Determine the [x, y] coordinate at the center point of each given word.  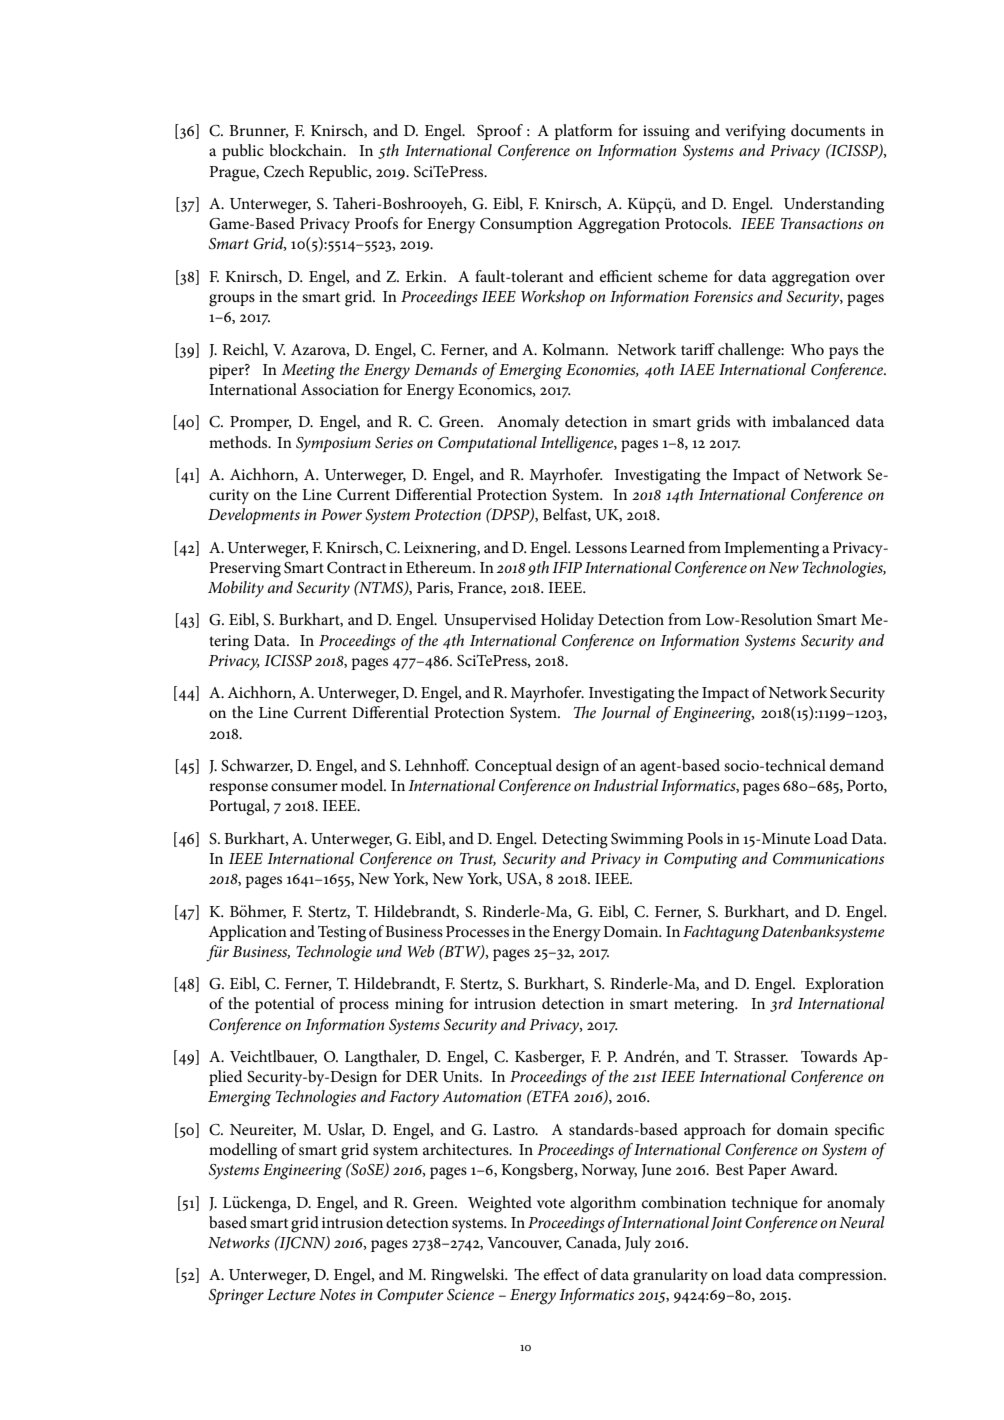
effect [561, 1274]
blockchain [307, 150]
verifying [755, 132]
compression [842, 1276]
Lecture [291, 1294]
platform [583, 132]
